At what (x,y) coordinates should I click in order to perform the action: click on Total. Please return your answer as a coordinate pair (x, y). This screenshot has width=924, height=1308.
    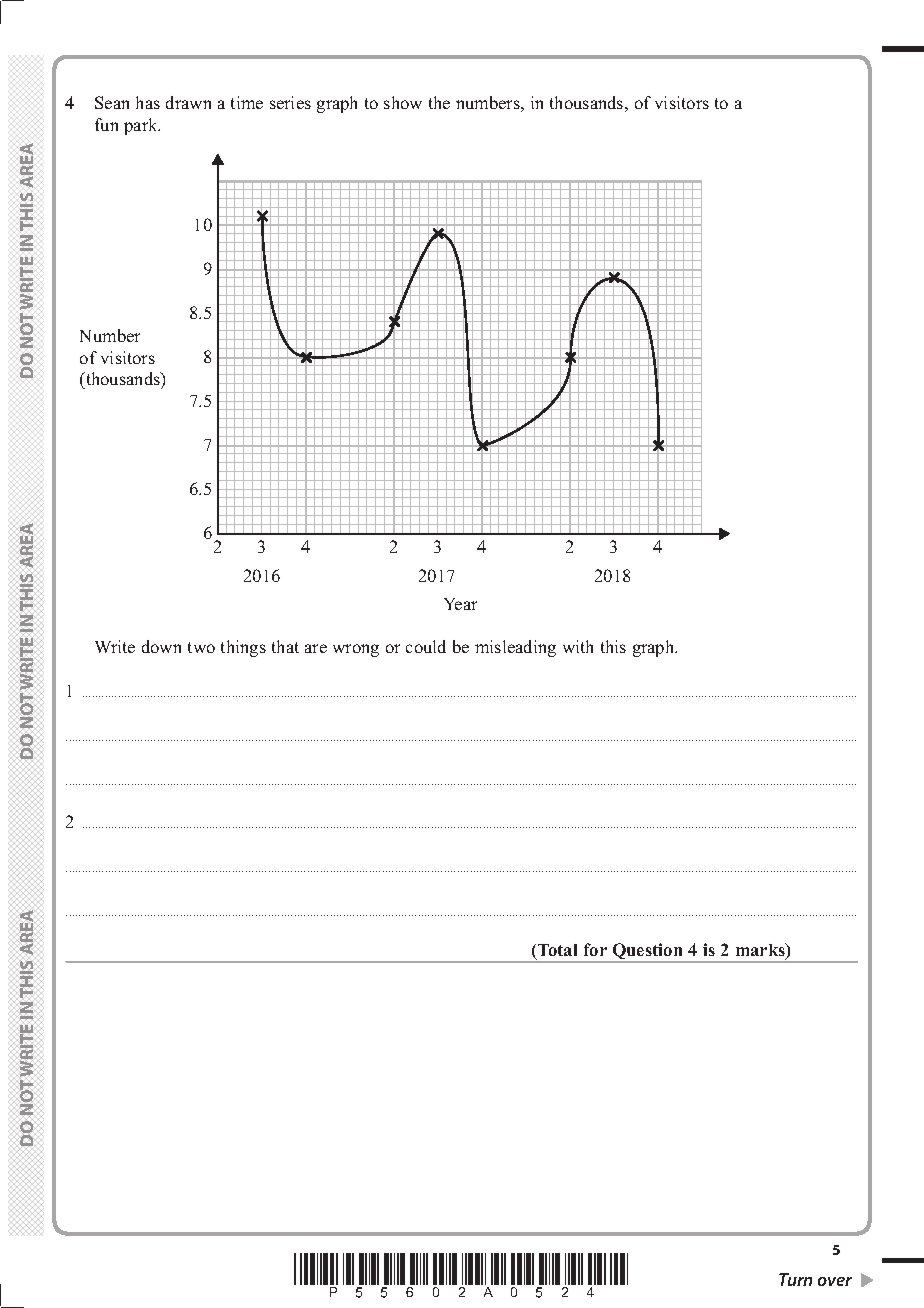
    Looking at the image, I should click on (556, 952).
